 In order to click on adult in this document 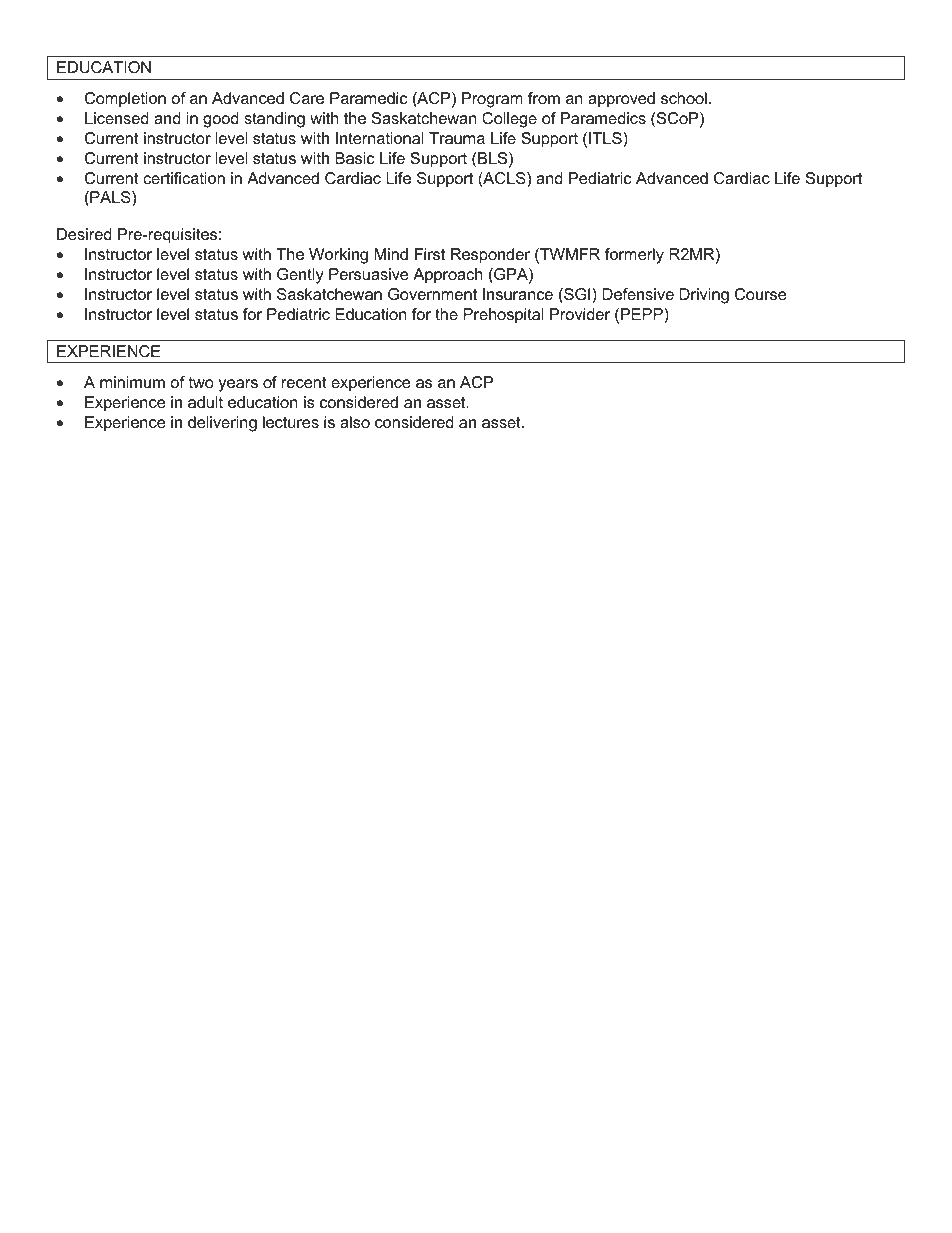, I will do `click(205, 402)`.
